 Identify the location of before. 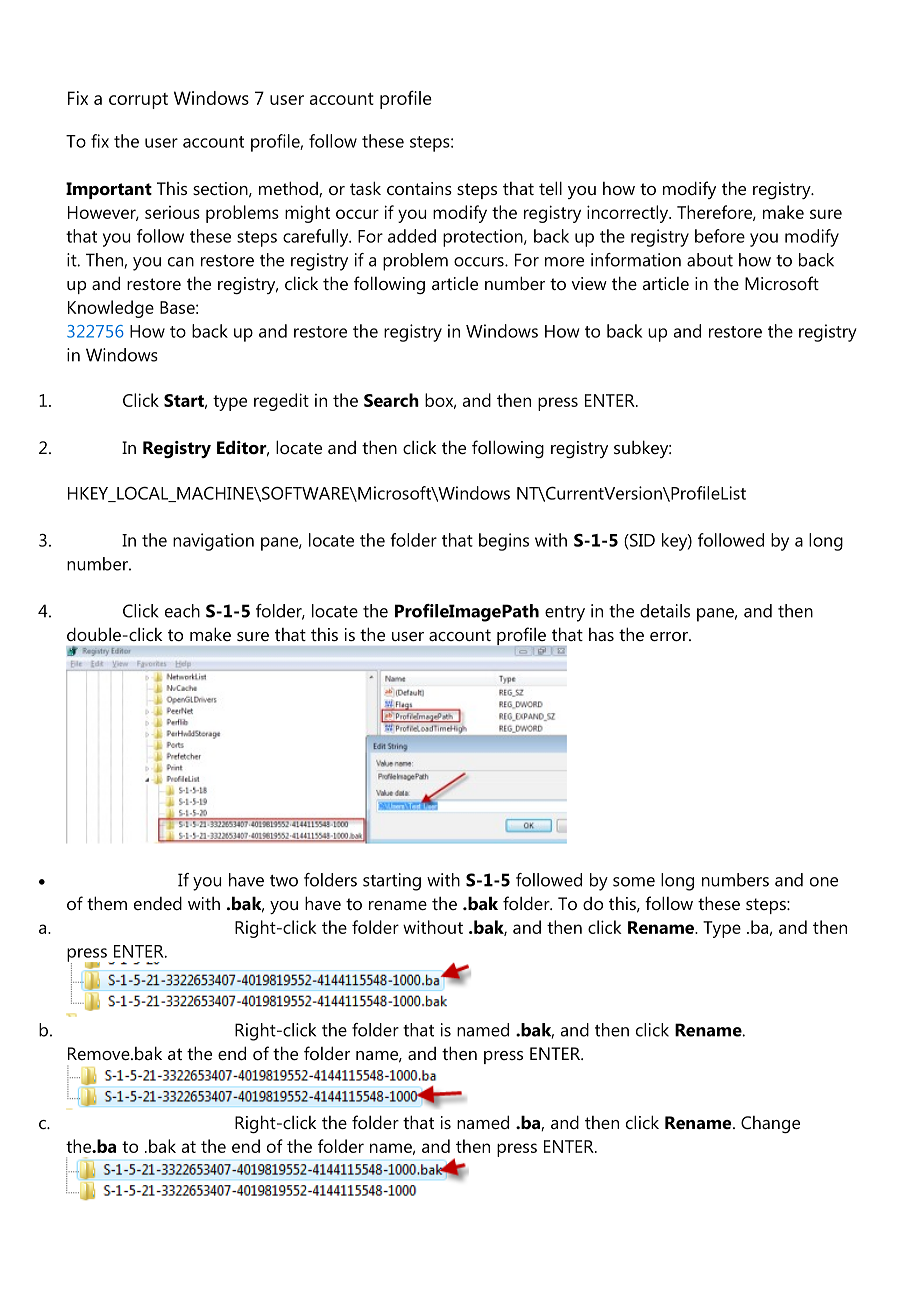
(720, 236).
